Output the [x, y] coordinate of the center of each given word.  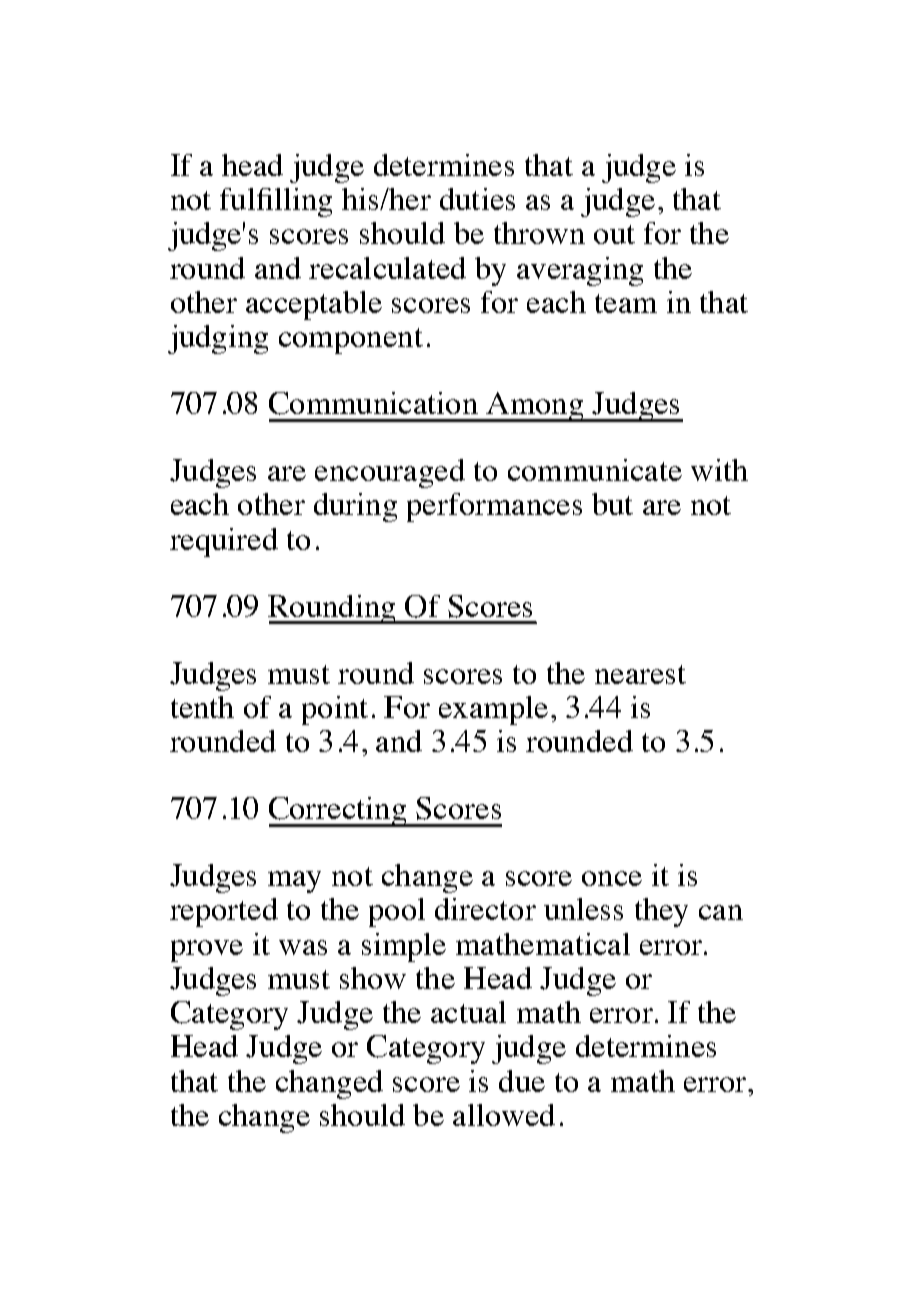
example [493, 710]
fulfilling [276, 202]
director [485, 909]
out [614, 234]
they [661, 912]
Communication [373, 403]
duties [477, 199]
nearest [640, 674]
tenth [202, 707]
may [294, 882]
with [719, 470]
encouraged [390, 473]
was [303, 947]
